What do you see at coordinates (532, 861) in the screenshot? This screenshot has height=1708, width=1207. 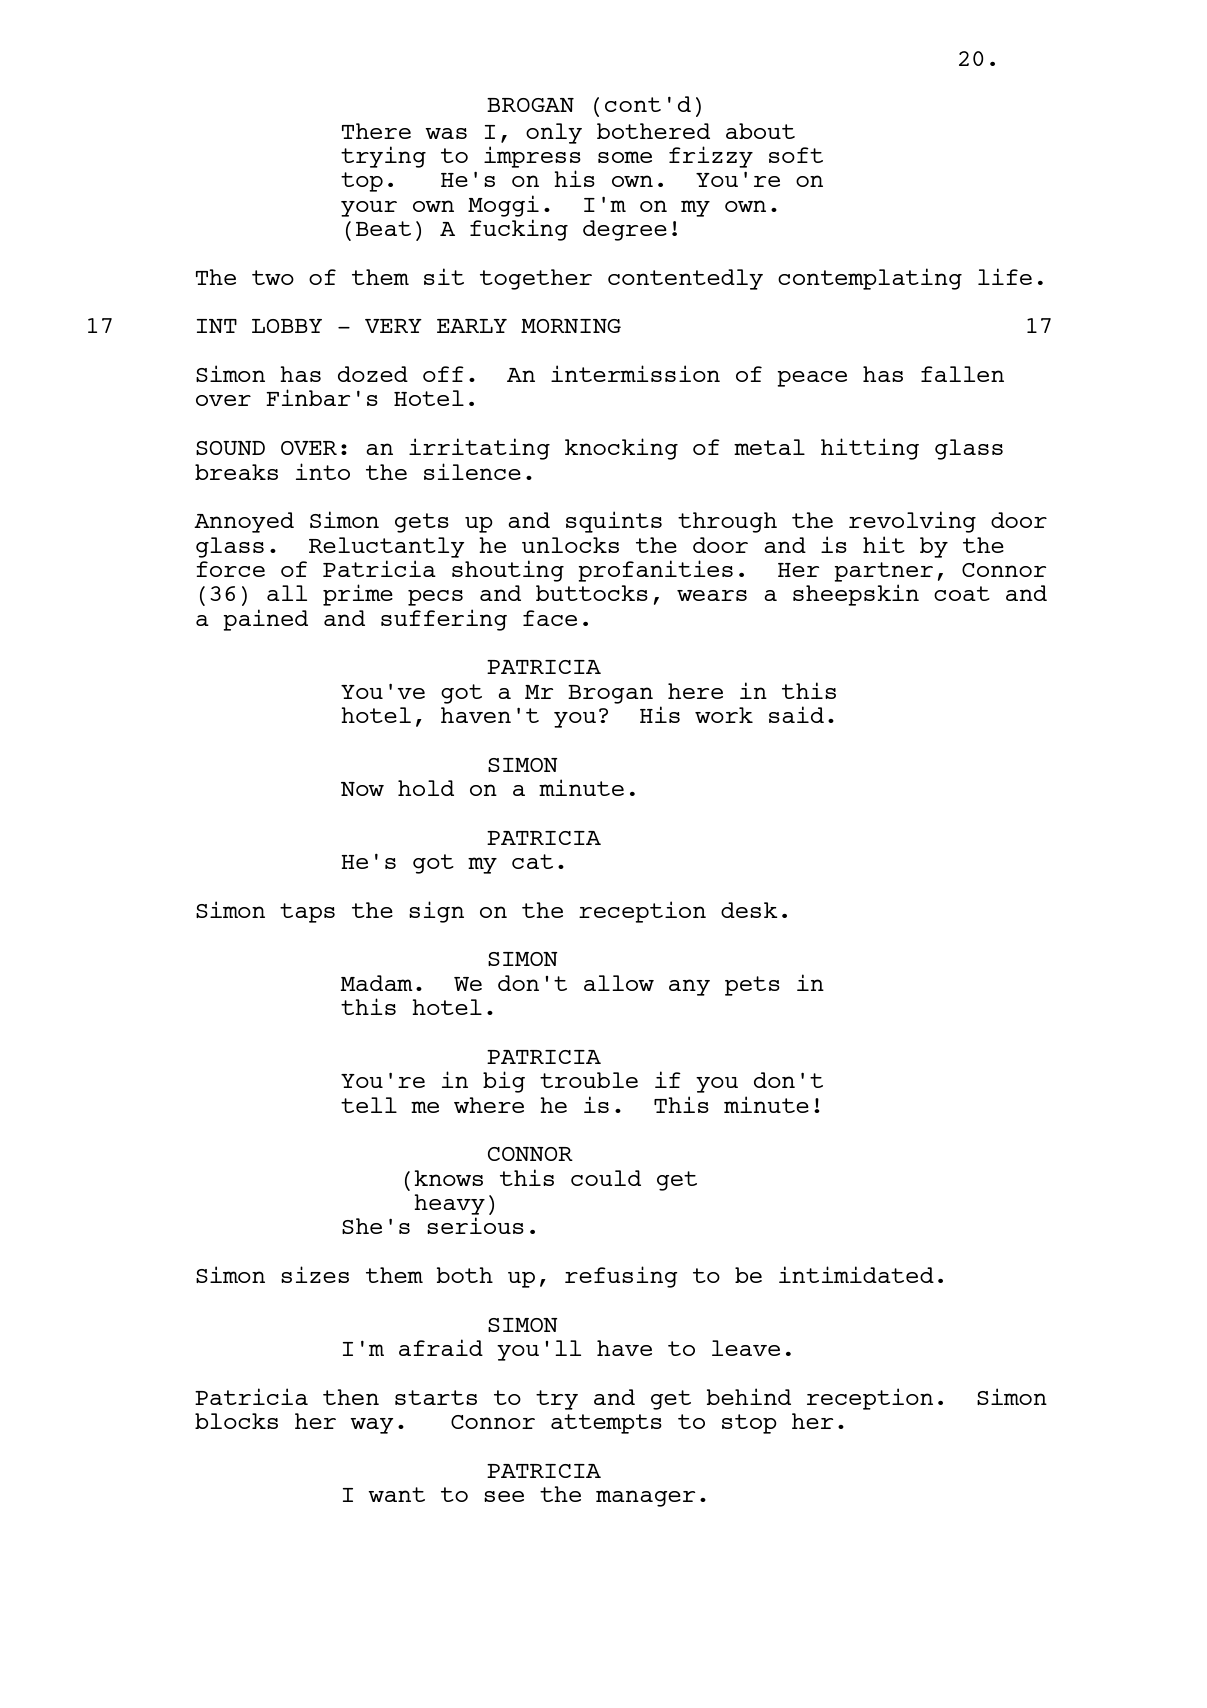 I see `cat` at bounding box center [532, 861].
